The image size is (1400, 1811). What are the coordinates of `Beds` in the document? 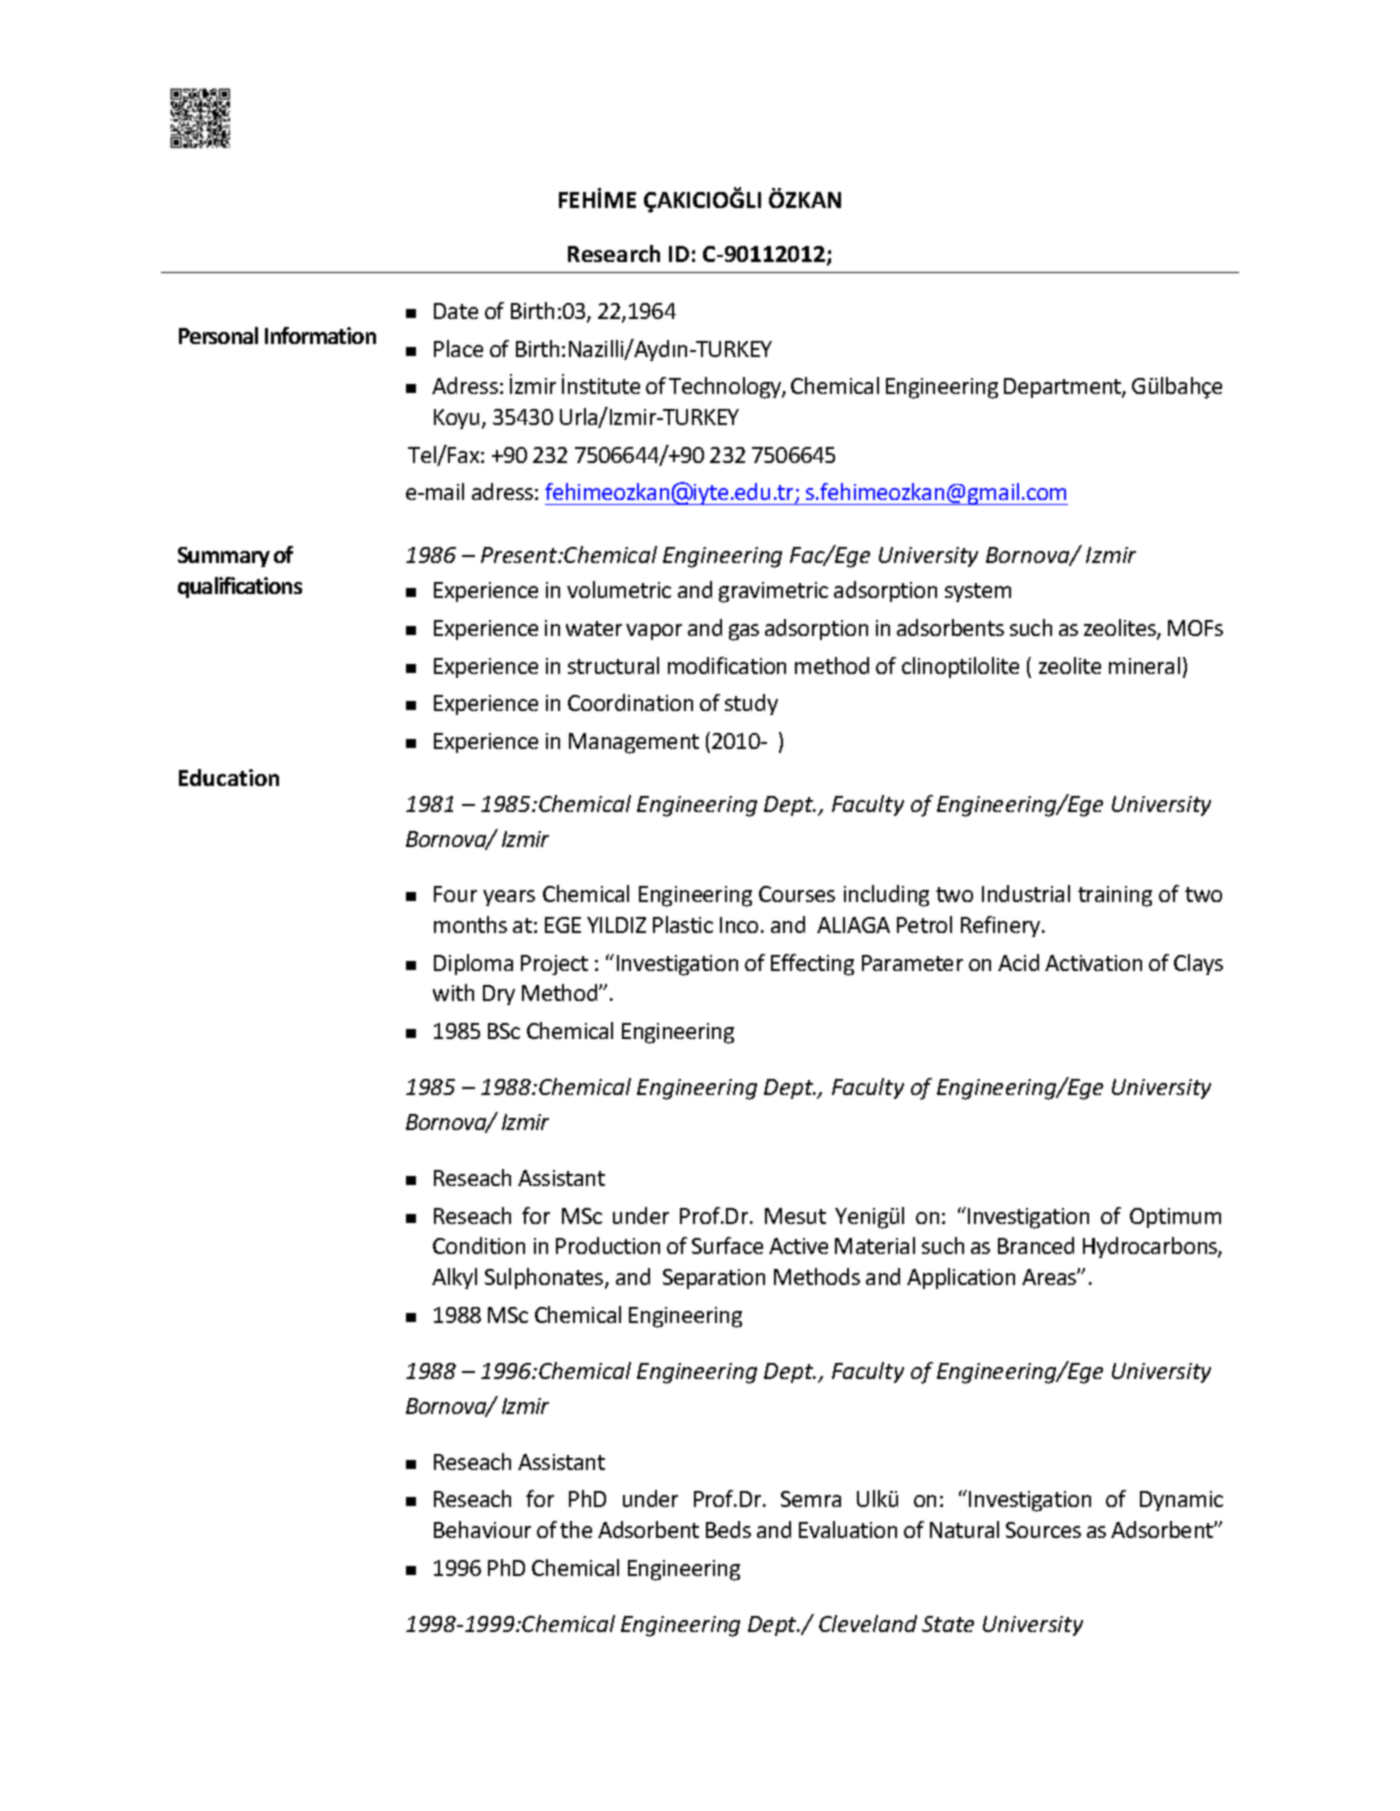 It's located at (728, 1529).
